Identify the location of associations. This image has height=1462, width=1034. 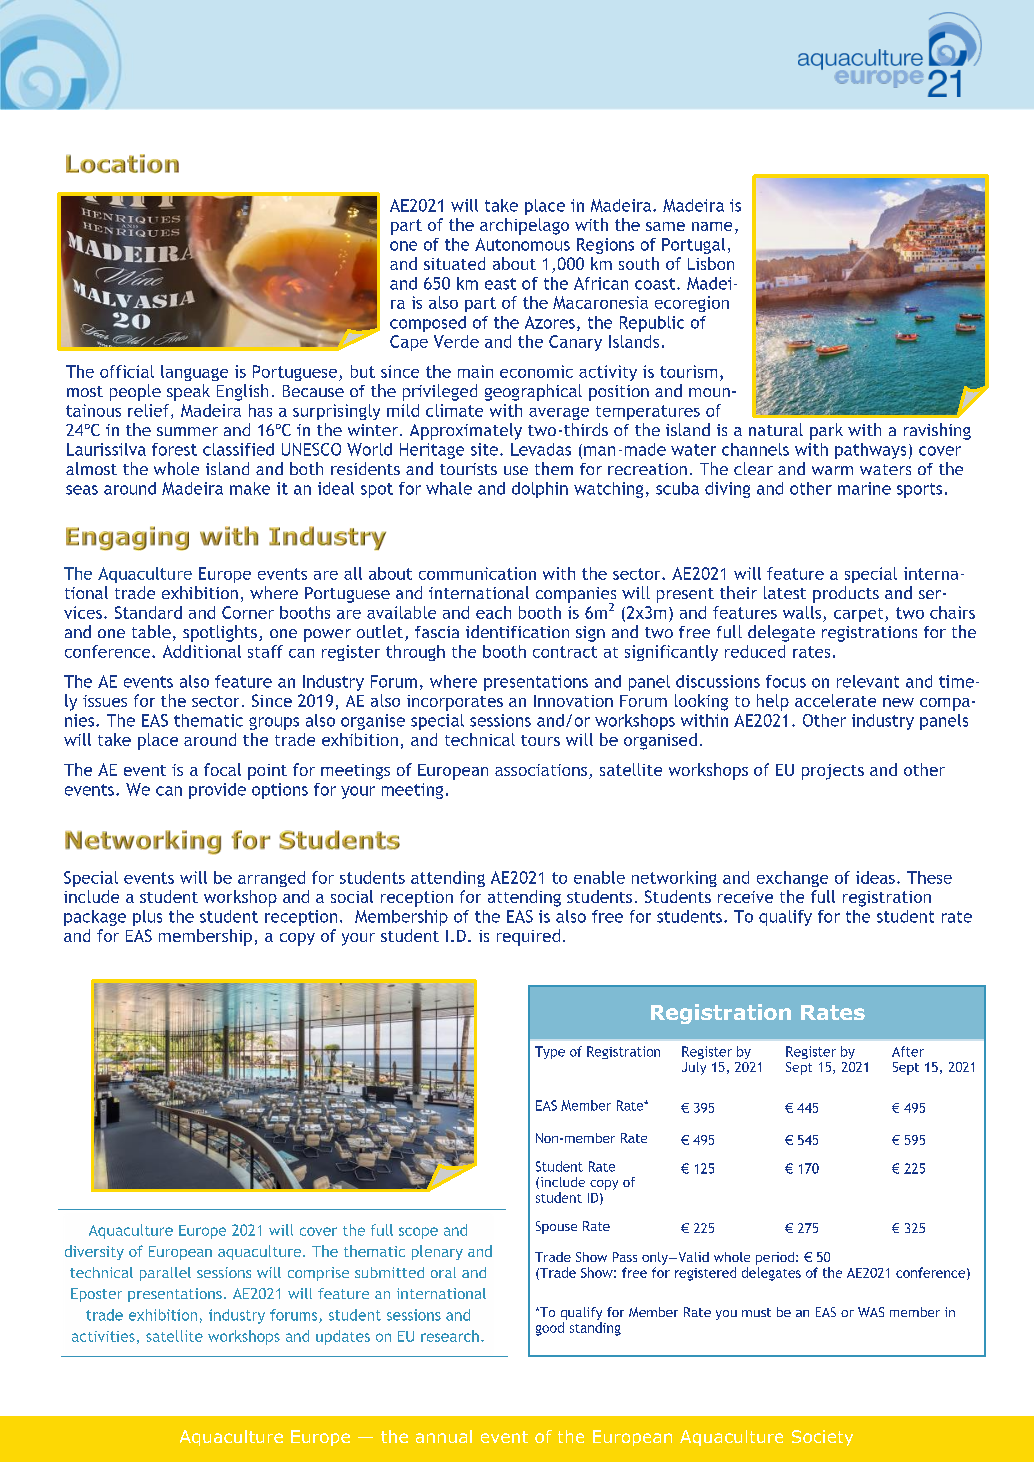
(541, 770).
